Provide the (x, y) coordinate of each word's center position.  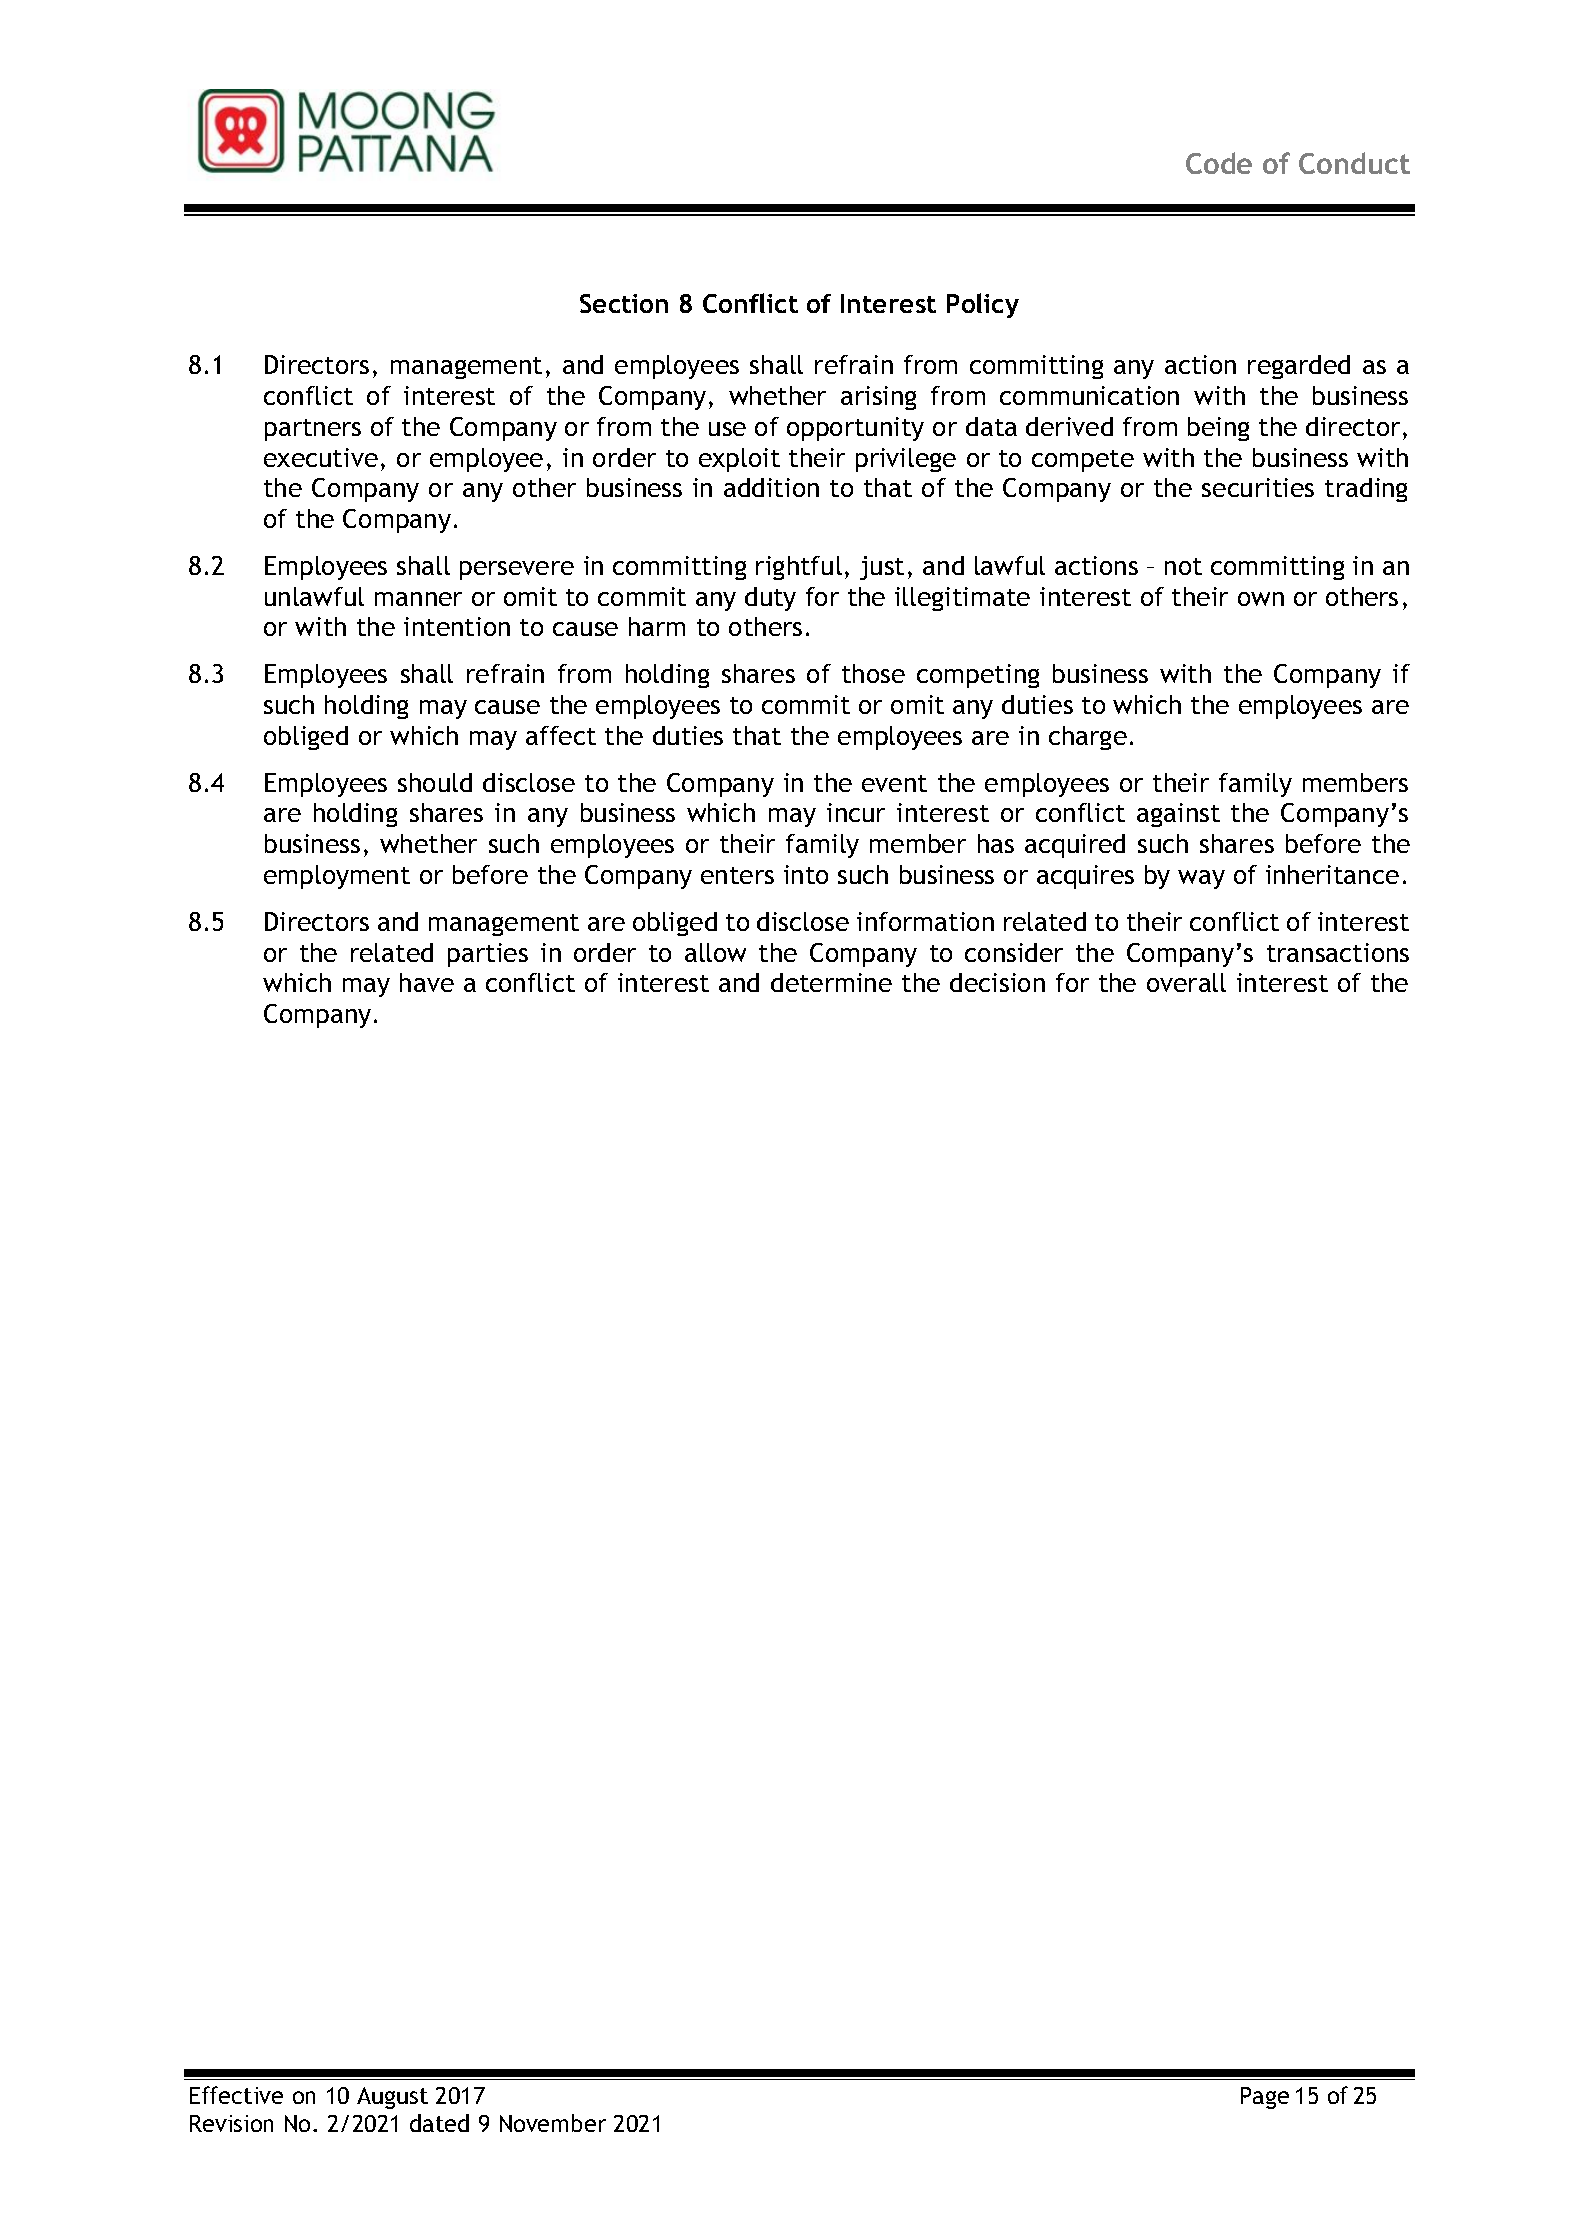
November (553, 2123)
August (392, 2098)
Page (1265, 2098)
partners (313, 430)
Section (624, 303)
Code (1219, 163)
